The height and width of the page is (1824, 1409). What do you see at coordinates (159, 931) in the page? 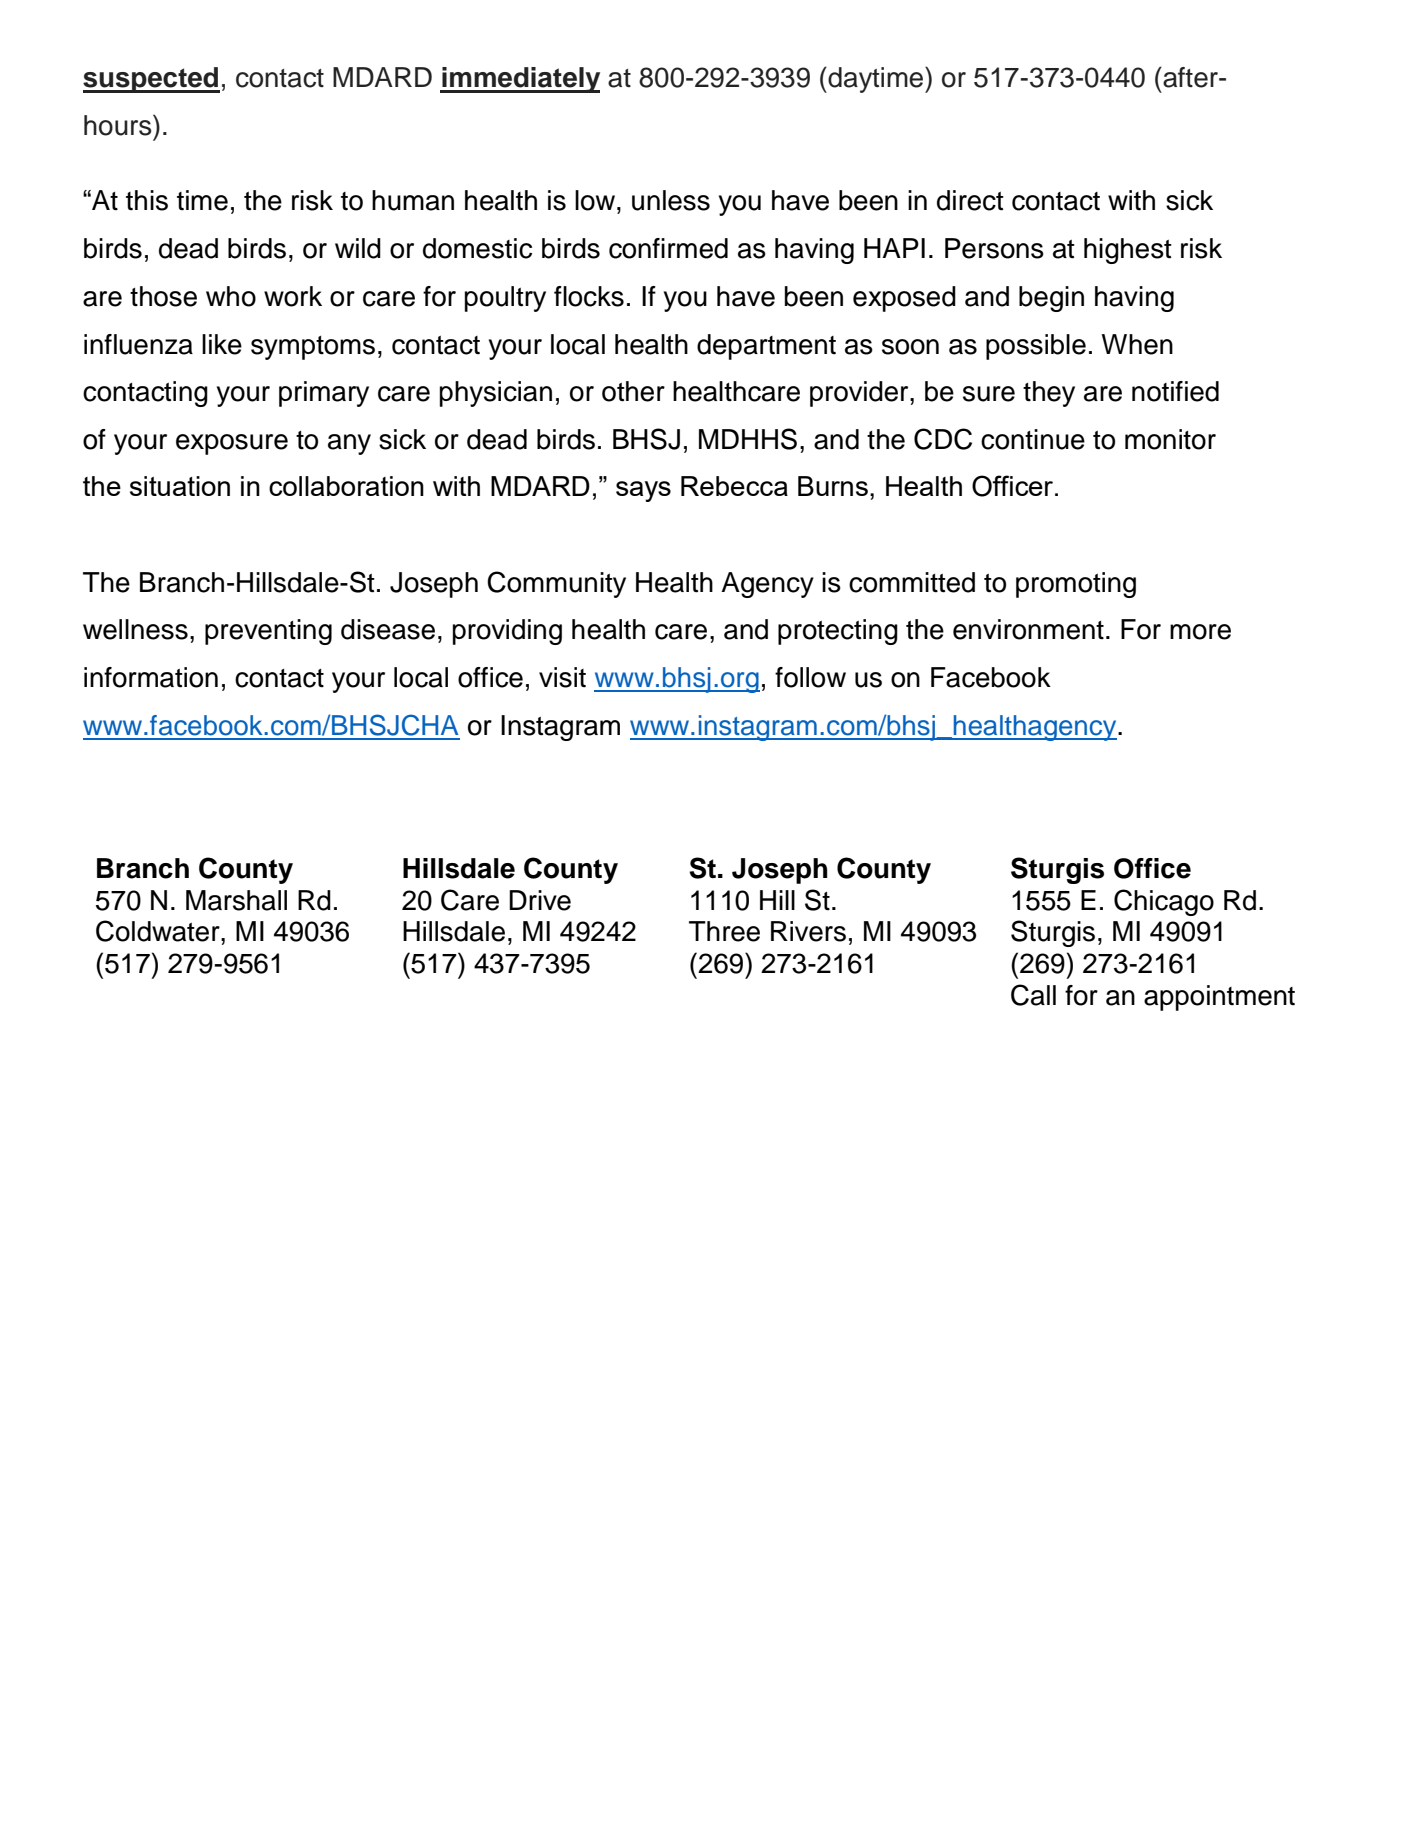
I see `Coldwater` at bounding box center [159, 931].
